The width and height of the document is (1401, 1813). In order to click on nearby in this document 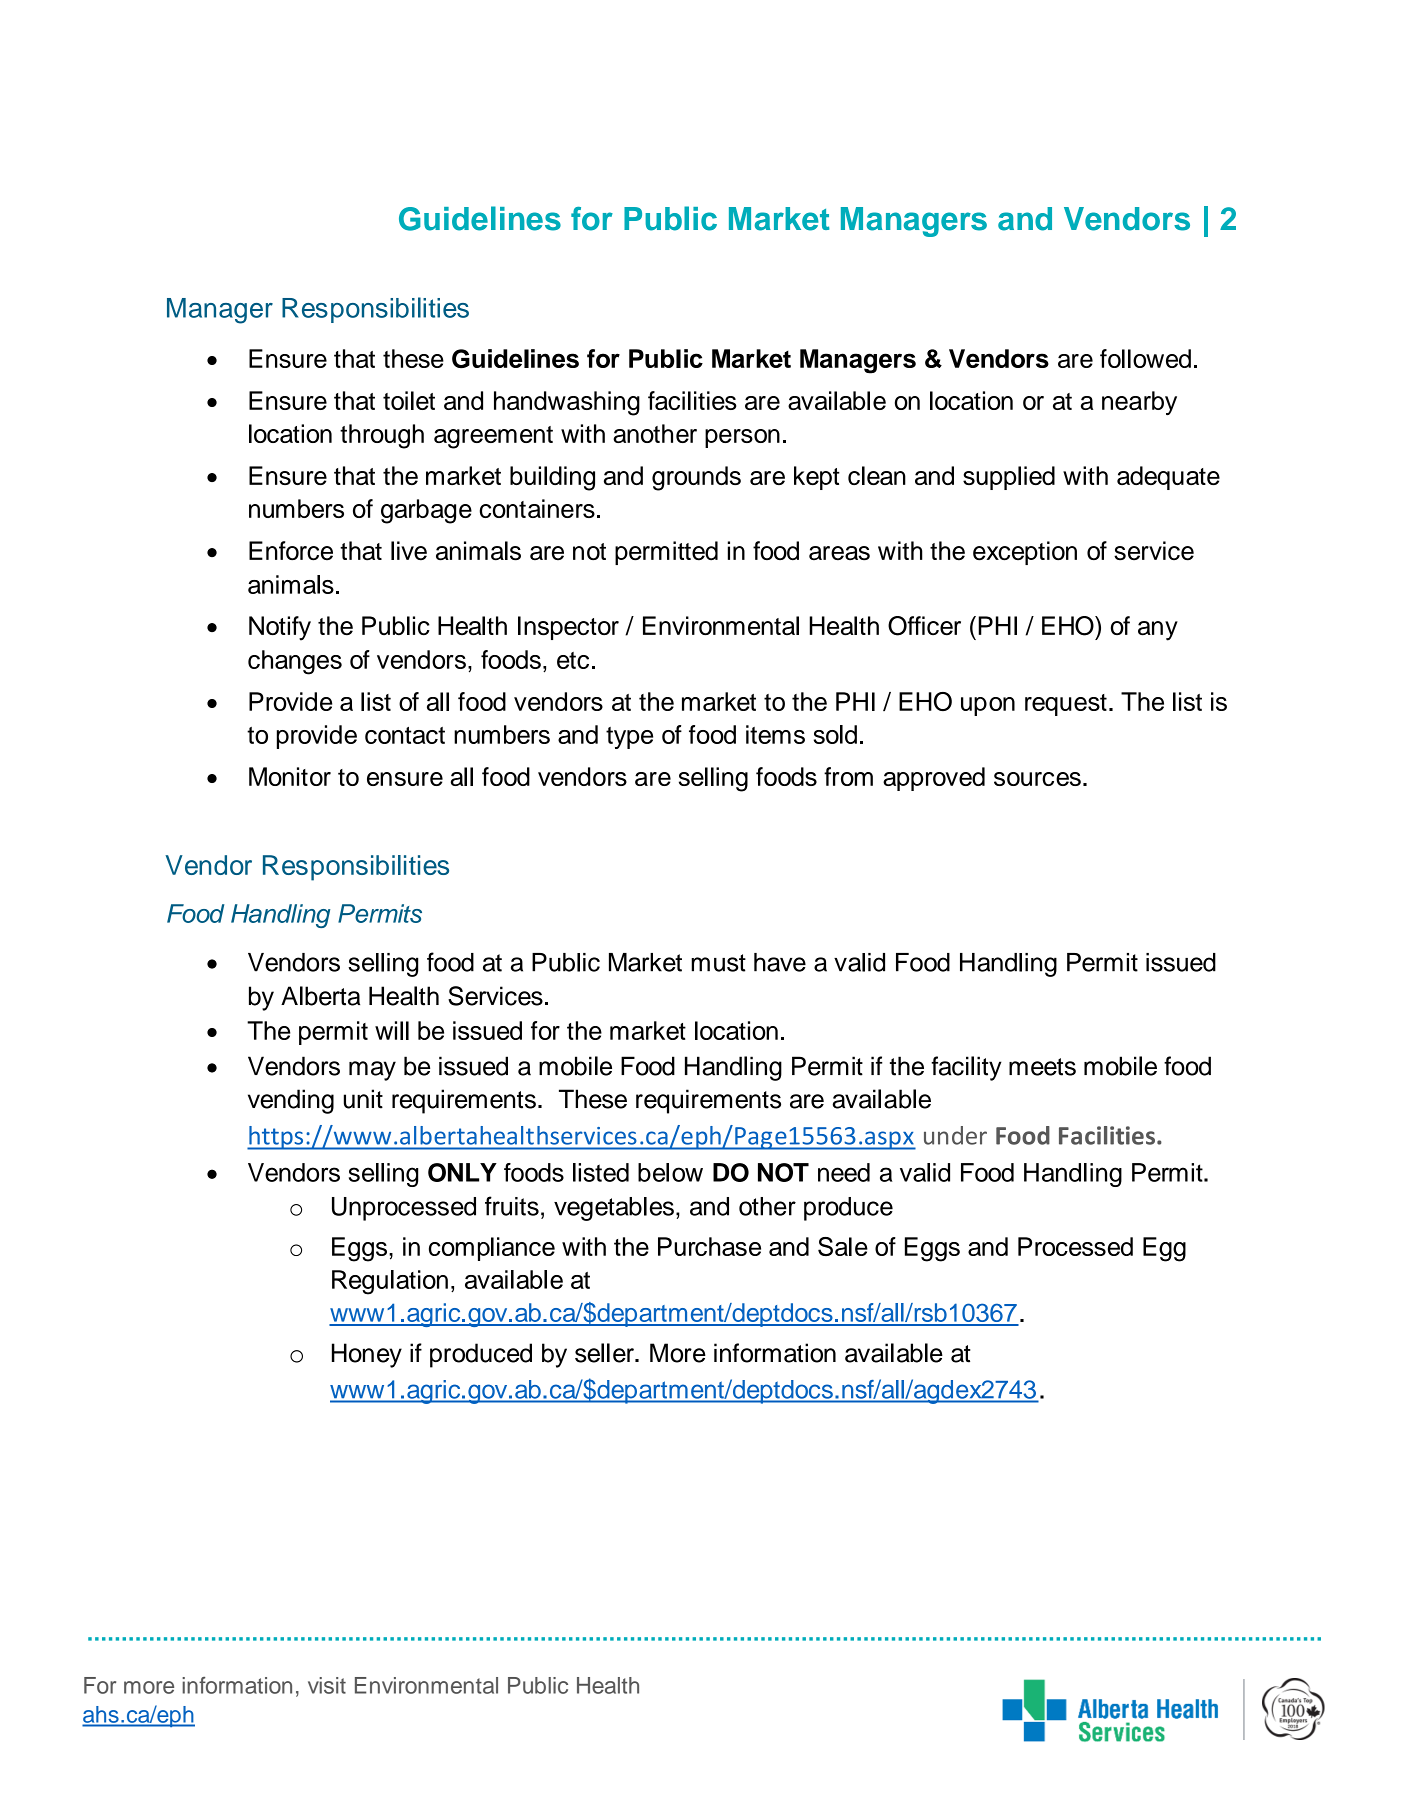, I will do `click(1139, 403)`.
